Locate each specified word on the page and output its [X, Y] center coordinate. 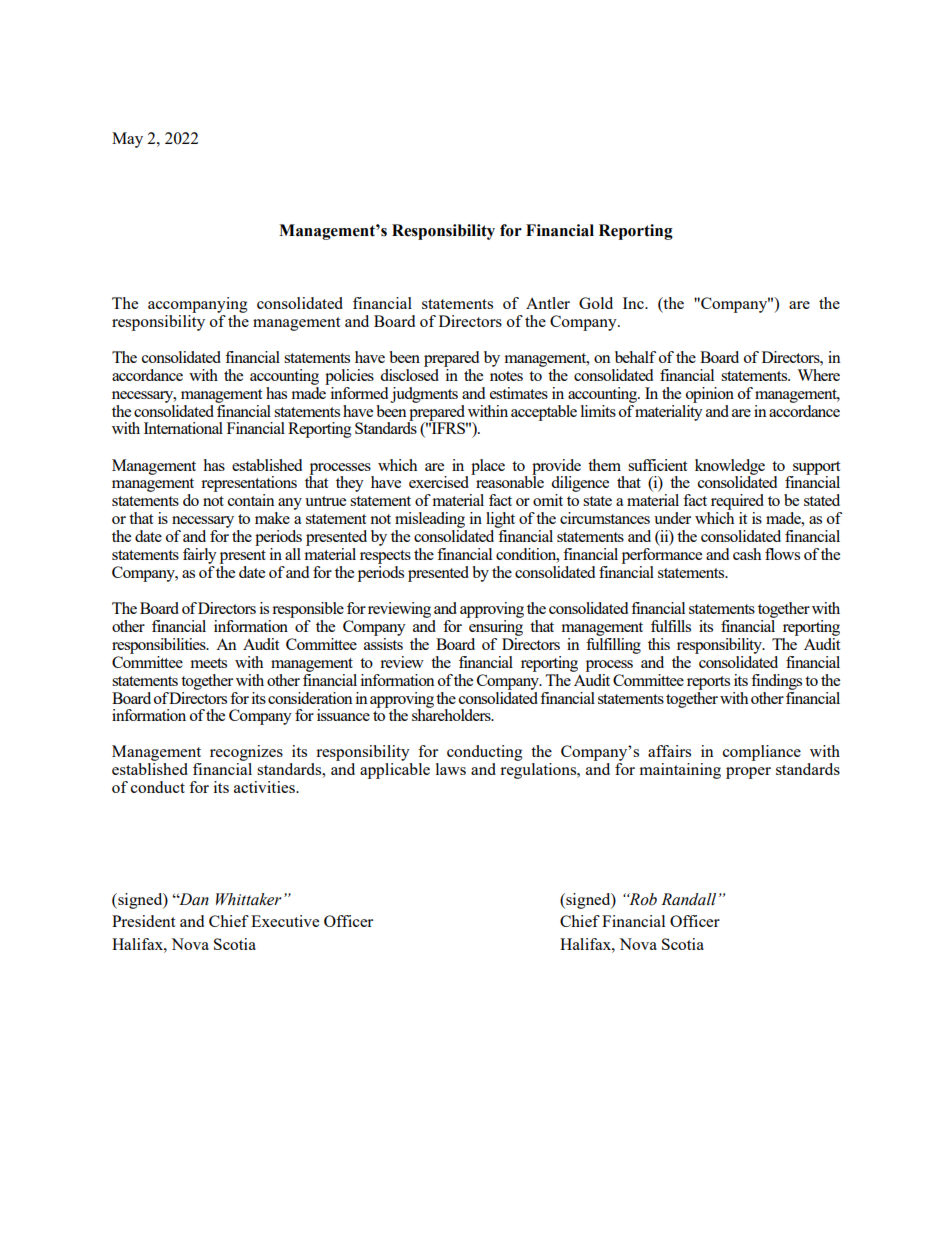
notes [506, 376]
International [183, 428]
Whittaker [249, 899]
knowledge [730, 468]
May [127, 140]
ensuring [496, 628]
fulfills [671, 626]
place [488, 467]
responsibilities [160, 646]
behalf [635, 357]
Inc [634, 303]
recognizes [246, 753]
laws [451, 769]
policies [349, 377]
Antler [548, 303]
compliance [762, 753]
